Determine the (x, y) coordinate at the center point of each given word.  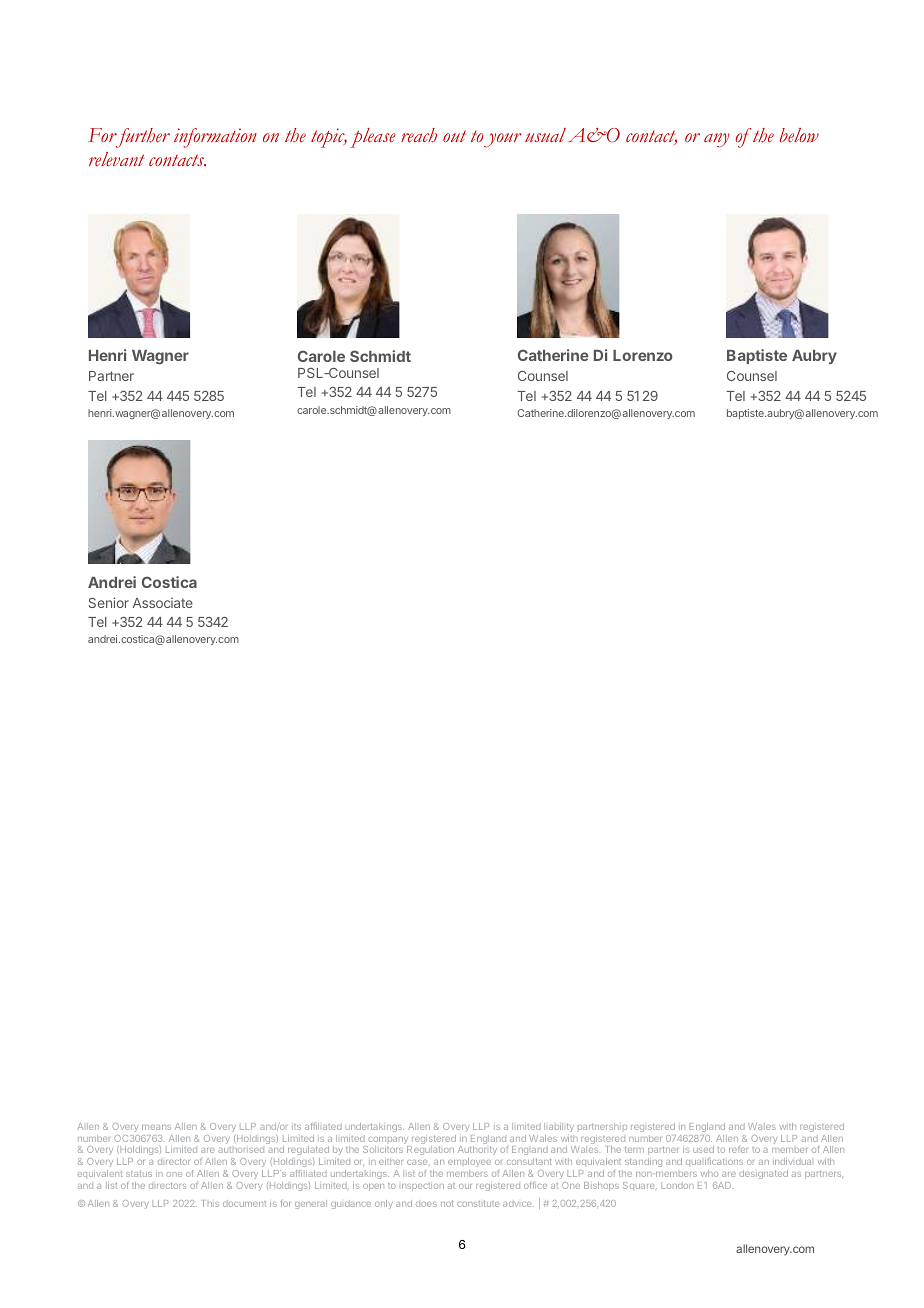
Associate (163, 603)
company (388, 1142)
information (215, 138)
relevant (116, 159)
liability (559, 1127)
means (156, 1127)
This (211, 1203)
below (799, 135)
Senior (109, 602)
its (296, 1127)
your (503, 140)
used (703, 1149)
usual (545, 135)
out (454, 136)
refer (738, 1150)
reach (419, 135)
